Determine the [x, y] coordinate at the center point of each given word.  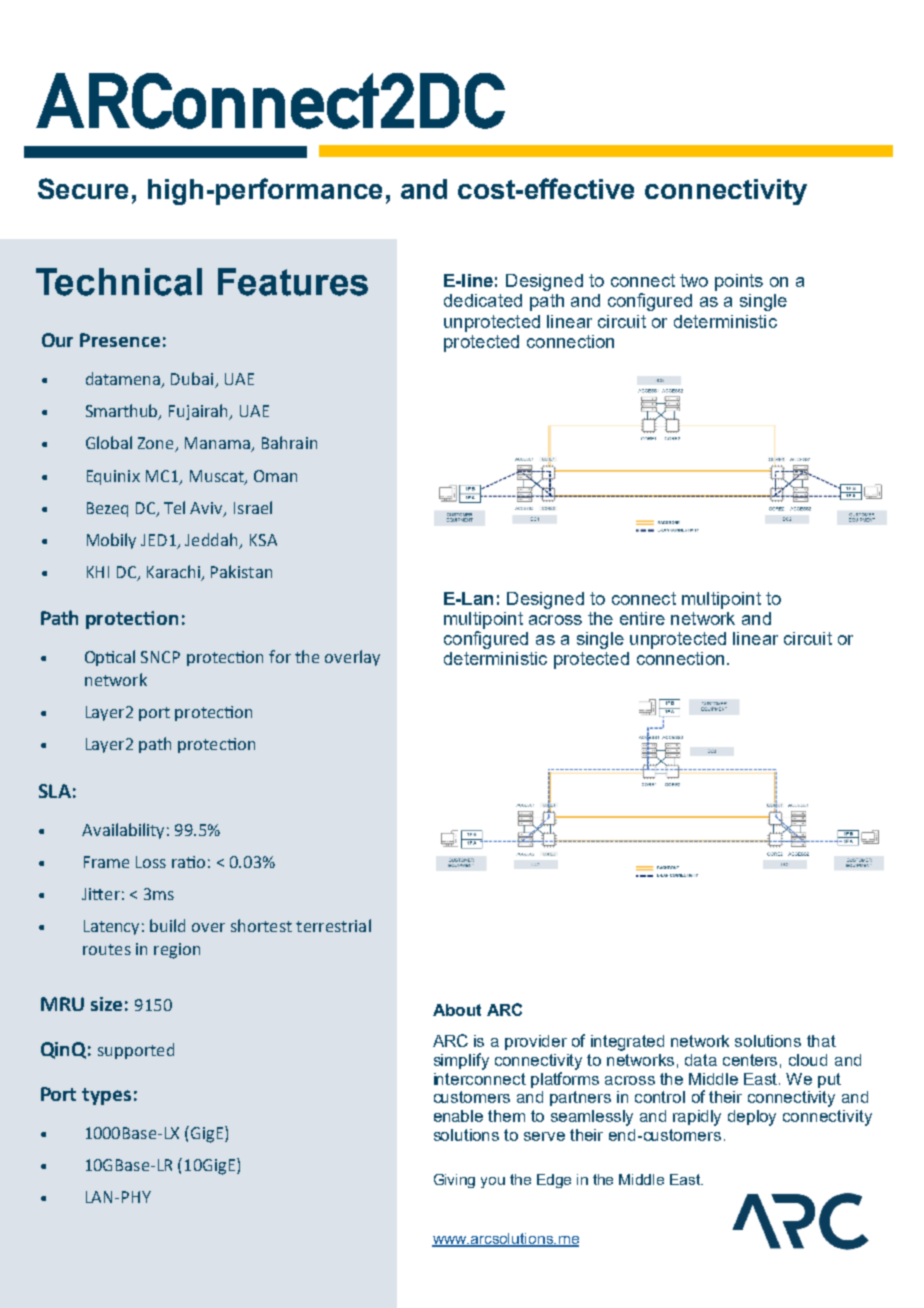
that [821, 1041]
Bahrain [289, 442]
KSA [263, 540]
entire [642, 618]
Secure [83, 188]
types [106, 1096]
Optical [110, 658]
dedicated [483, 300]
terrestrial [333, 925]
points [739, 282]
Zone [157, 444]
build [167, 925]
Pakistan [241, 571]
